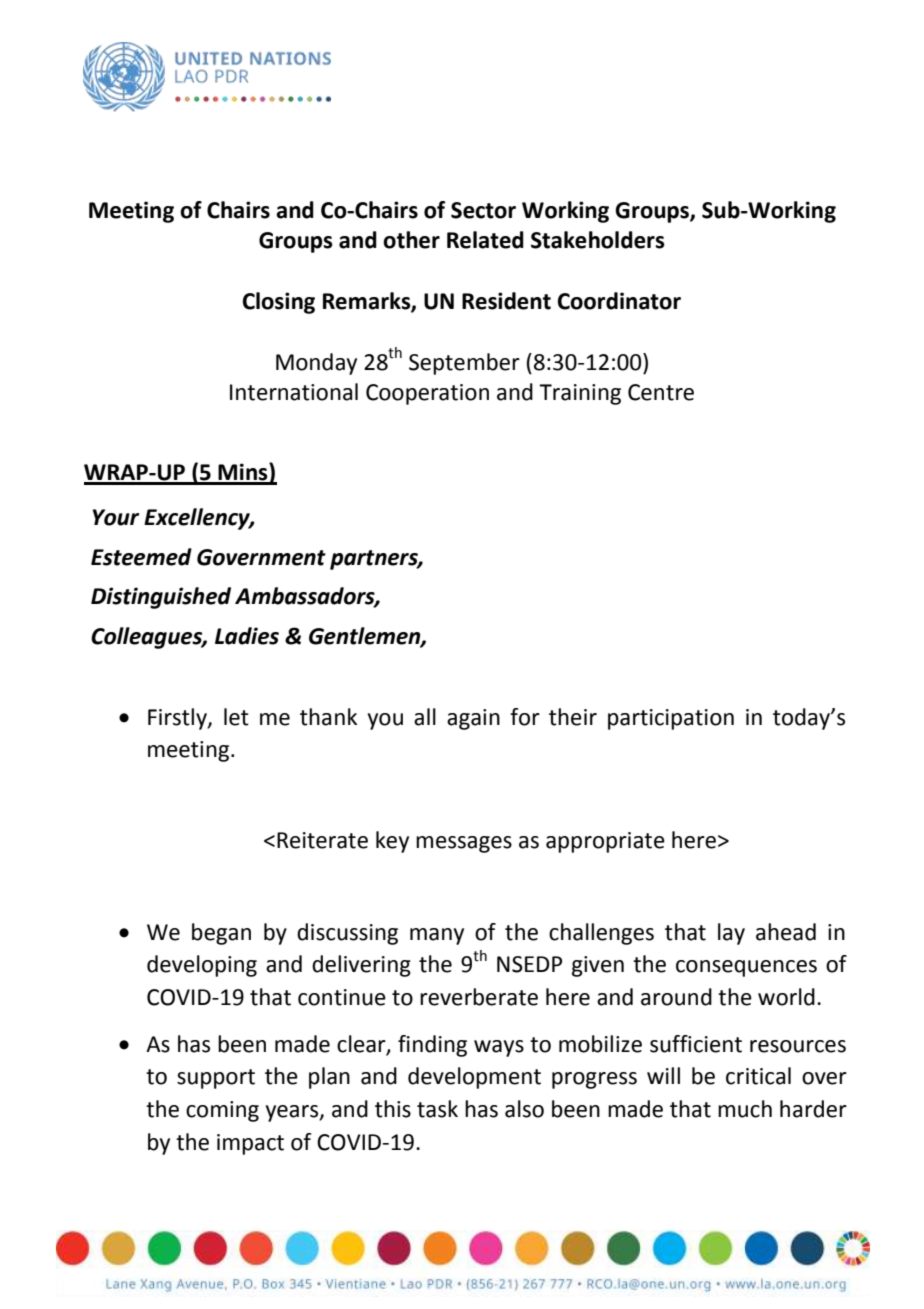  Describe the element at coordinates (222, 1111) in the screenshot. I see `coming` at that location.
